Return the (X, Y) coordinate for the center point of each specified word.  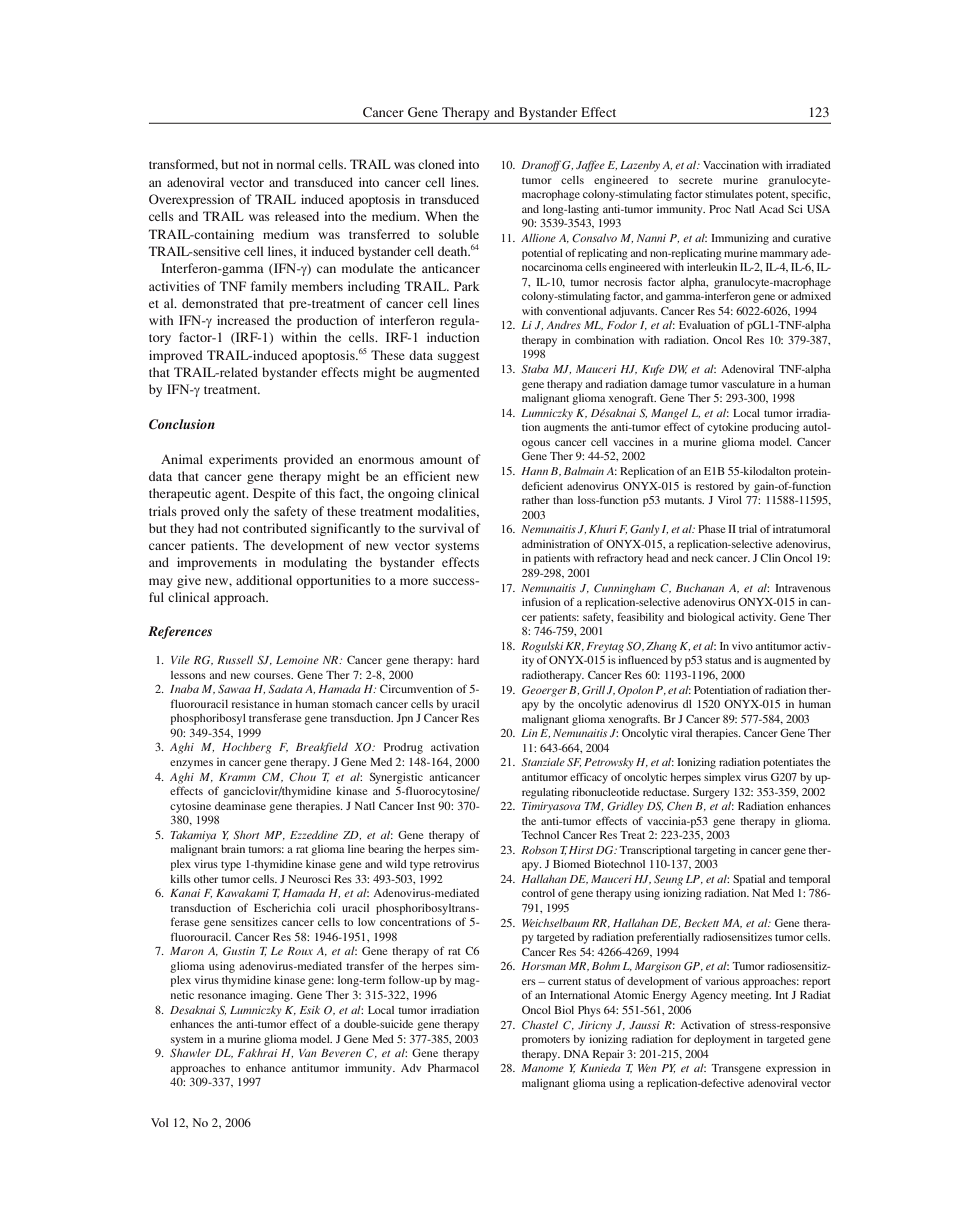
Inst (426, 806)
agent (231, 495)
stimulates (729, 194)
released (297, 216)
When (441, 216)
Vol (160, 1122)
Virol (730, 500)
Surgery (711, 793)
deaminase (240, 805)
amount (441, 460)
